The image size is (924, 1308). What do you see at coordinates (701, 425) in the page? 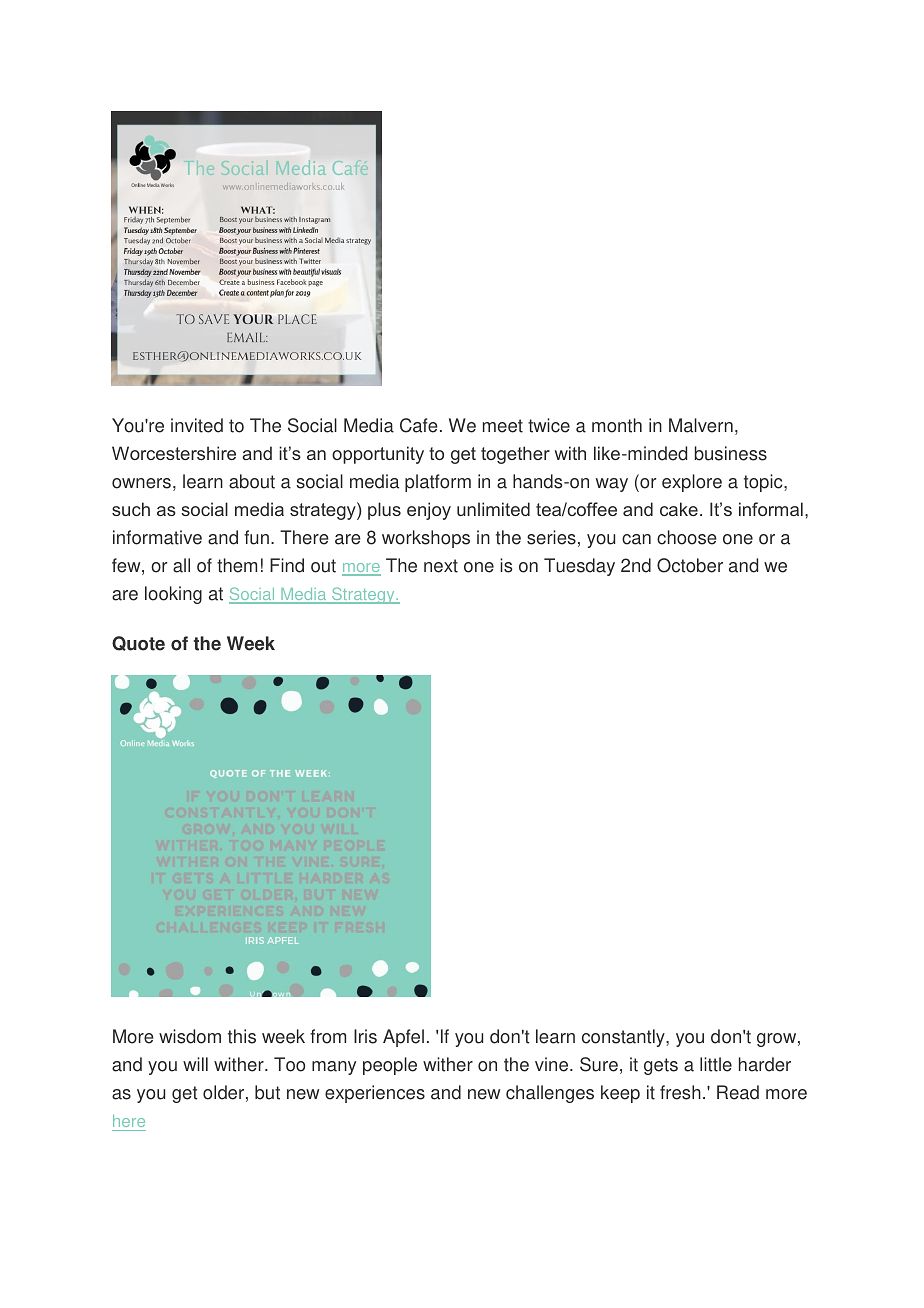
I see `Malvern` at bounding box center [701, 425].
